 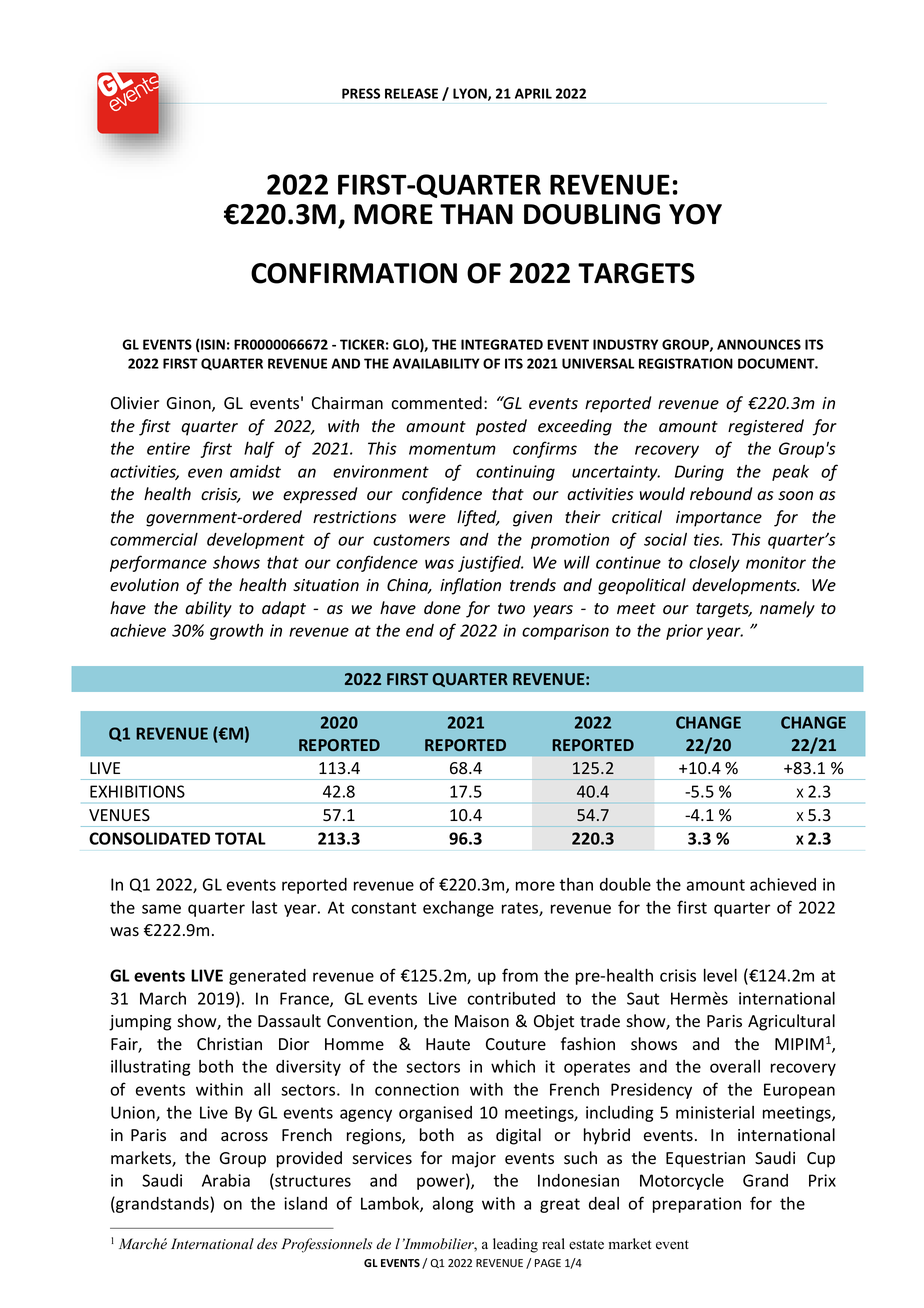 What do you see at coordinates (511, 608) in the screenshot?
I see `two` at bounding box center [511, 608].
